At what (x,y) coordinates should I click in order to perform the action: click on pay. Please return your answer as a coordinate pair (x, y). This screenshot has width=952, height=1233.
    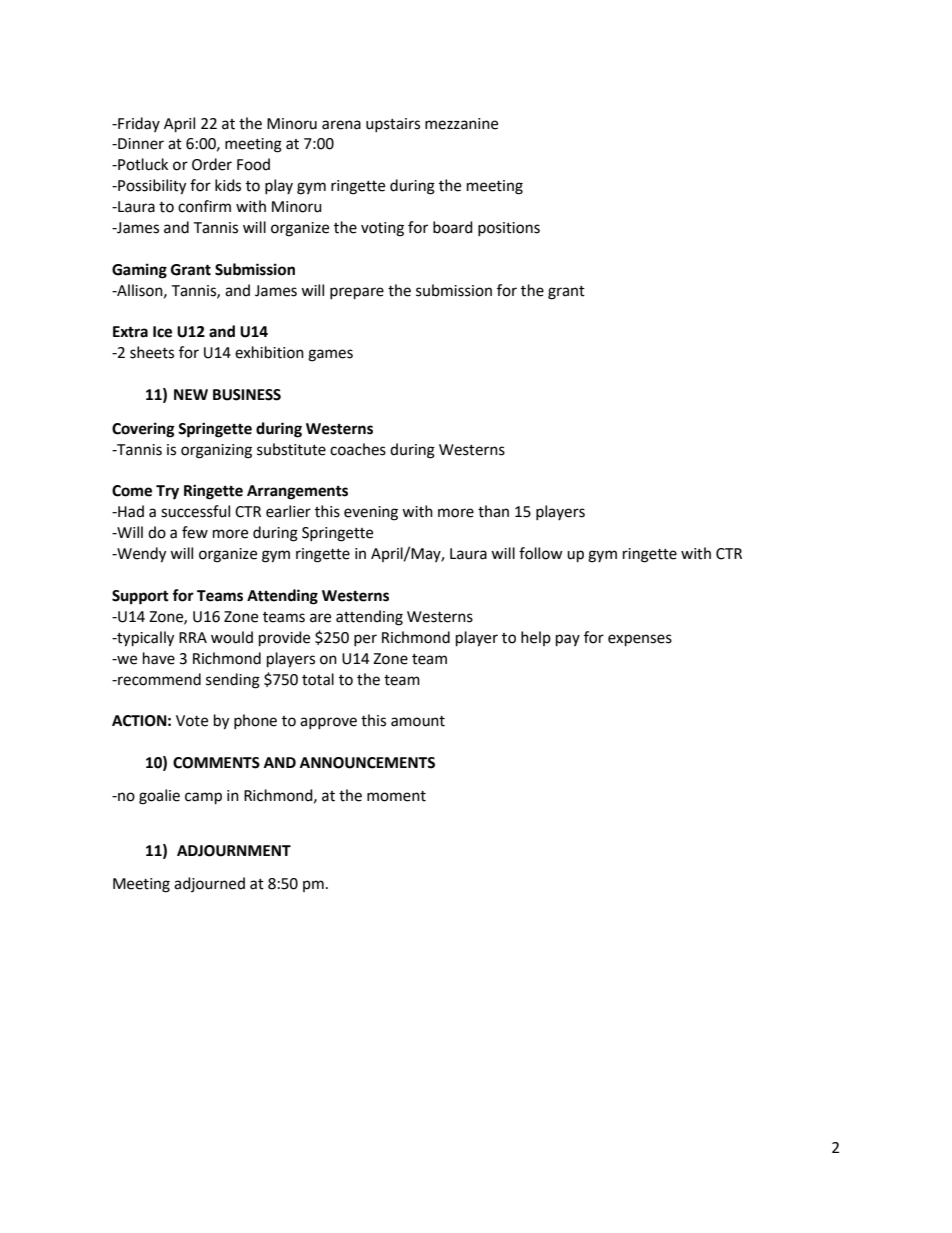
    Looking at the image, I should click on (568, 640).
